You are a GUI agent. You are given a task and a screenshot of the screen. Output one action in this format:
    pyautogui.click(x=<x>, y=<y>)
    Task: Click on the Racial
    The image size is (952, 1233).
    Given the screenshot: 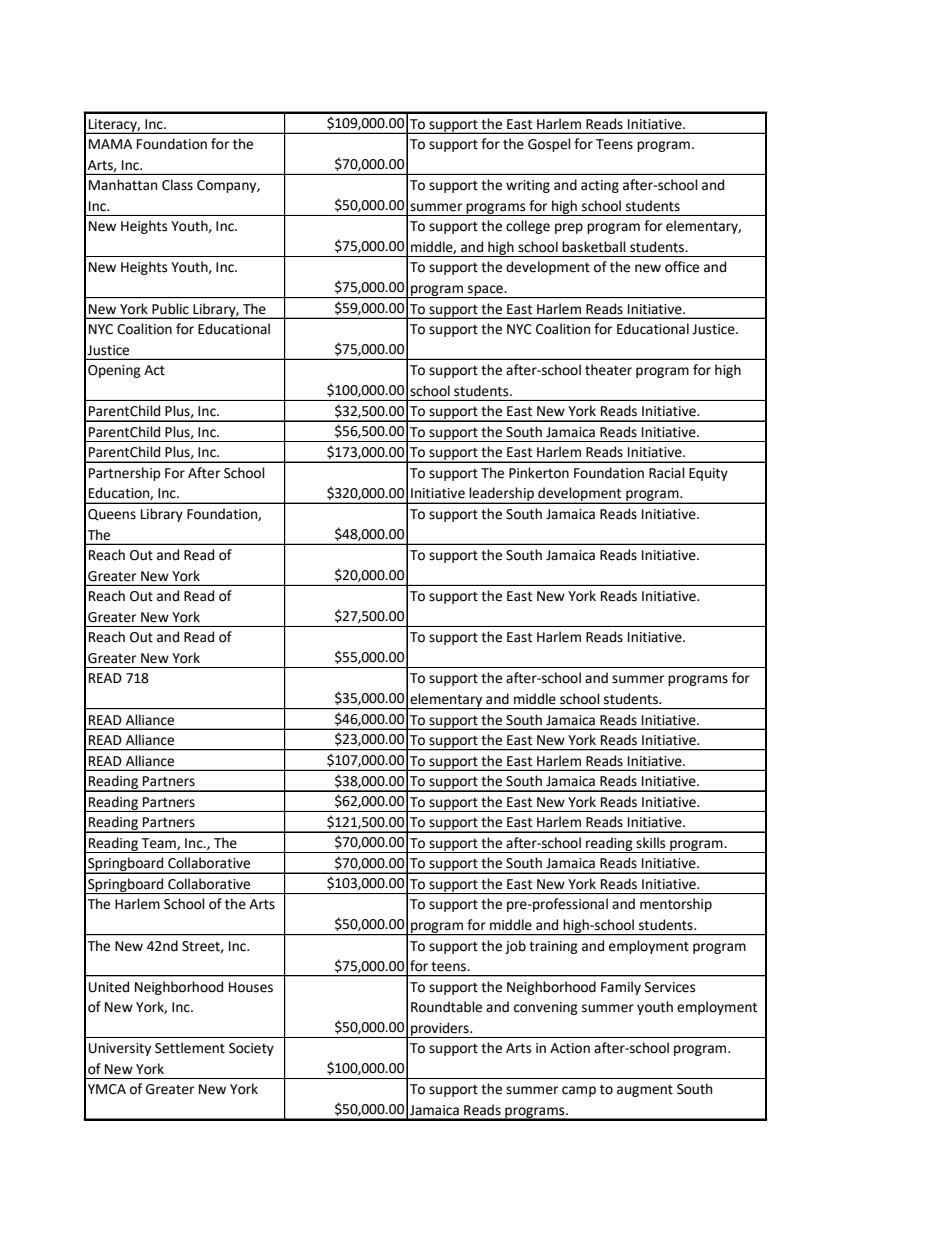 What is the action you would take?
    pyautogui.click(x=667, y=473)
